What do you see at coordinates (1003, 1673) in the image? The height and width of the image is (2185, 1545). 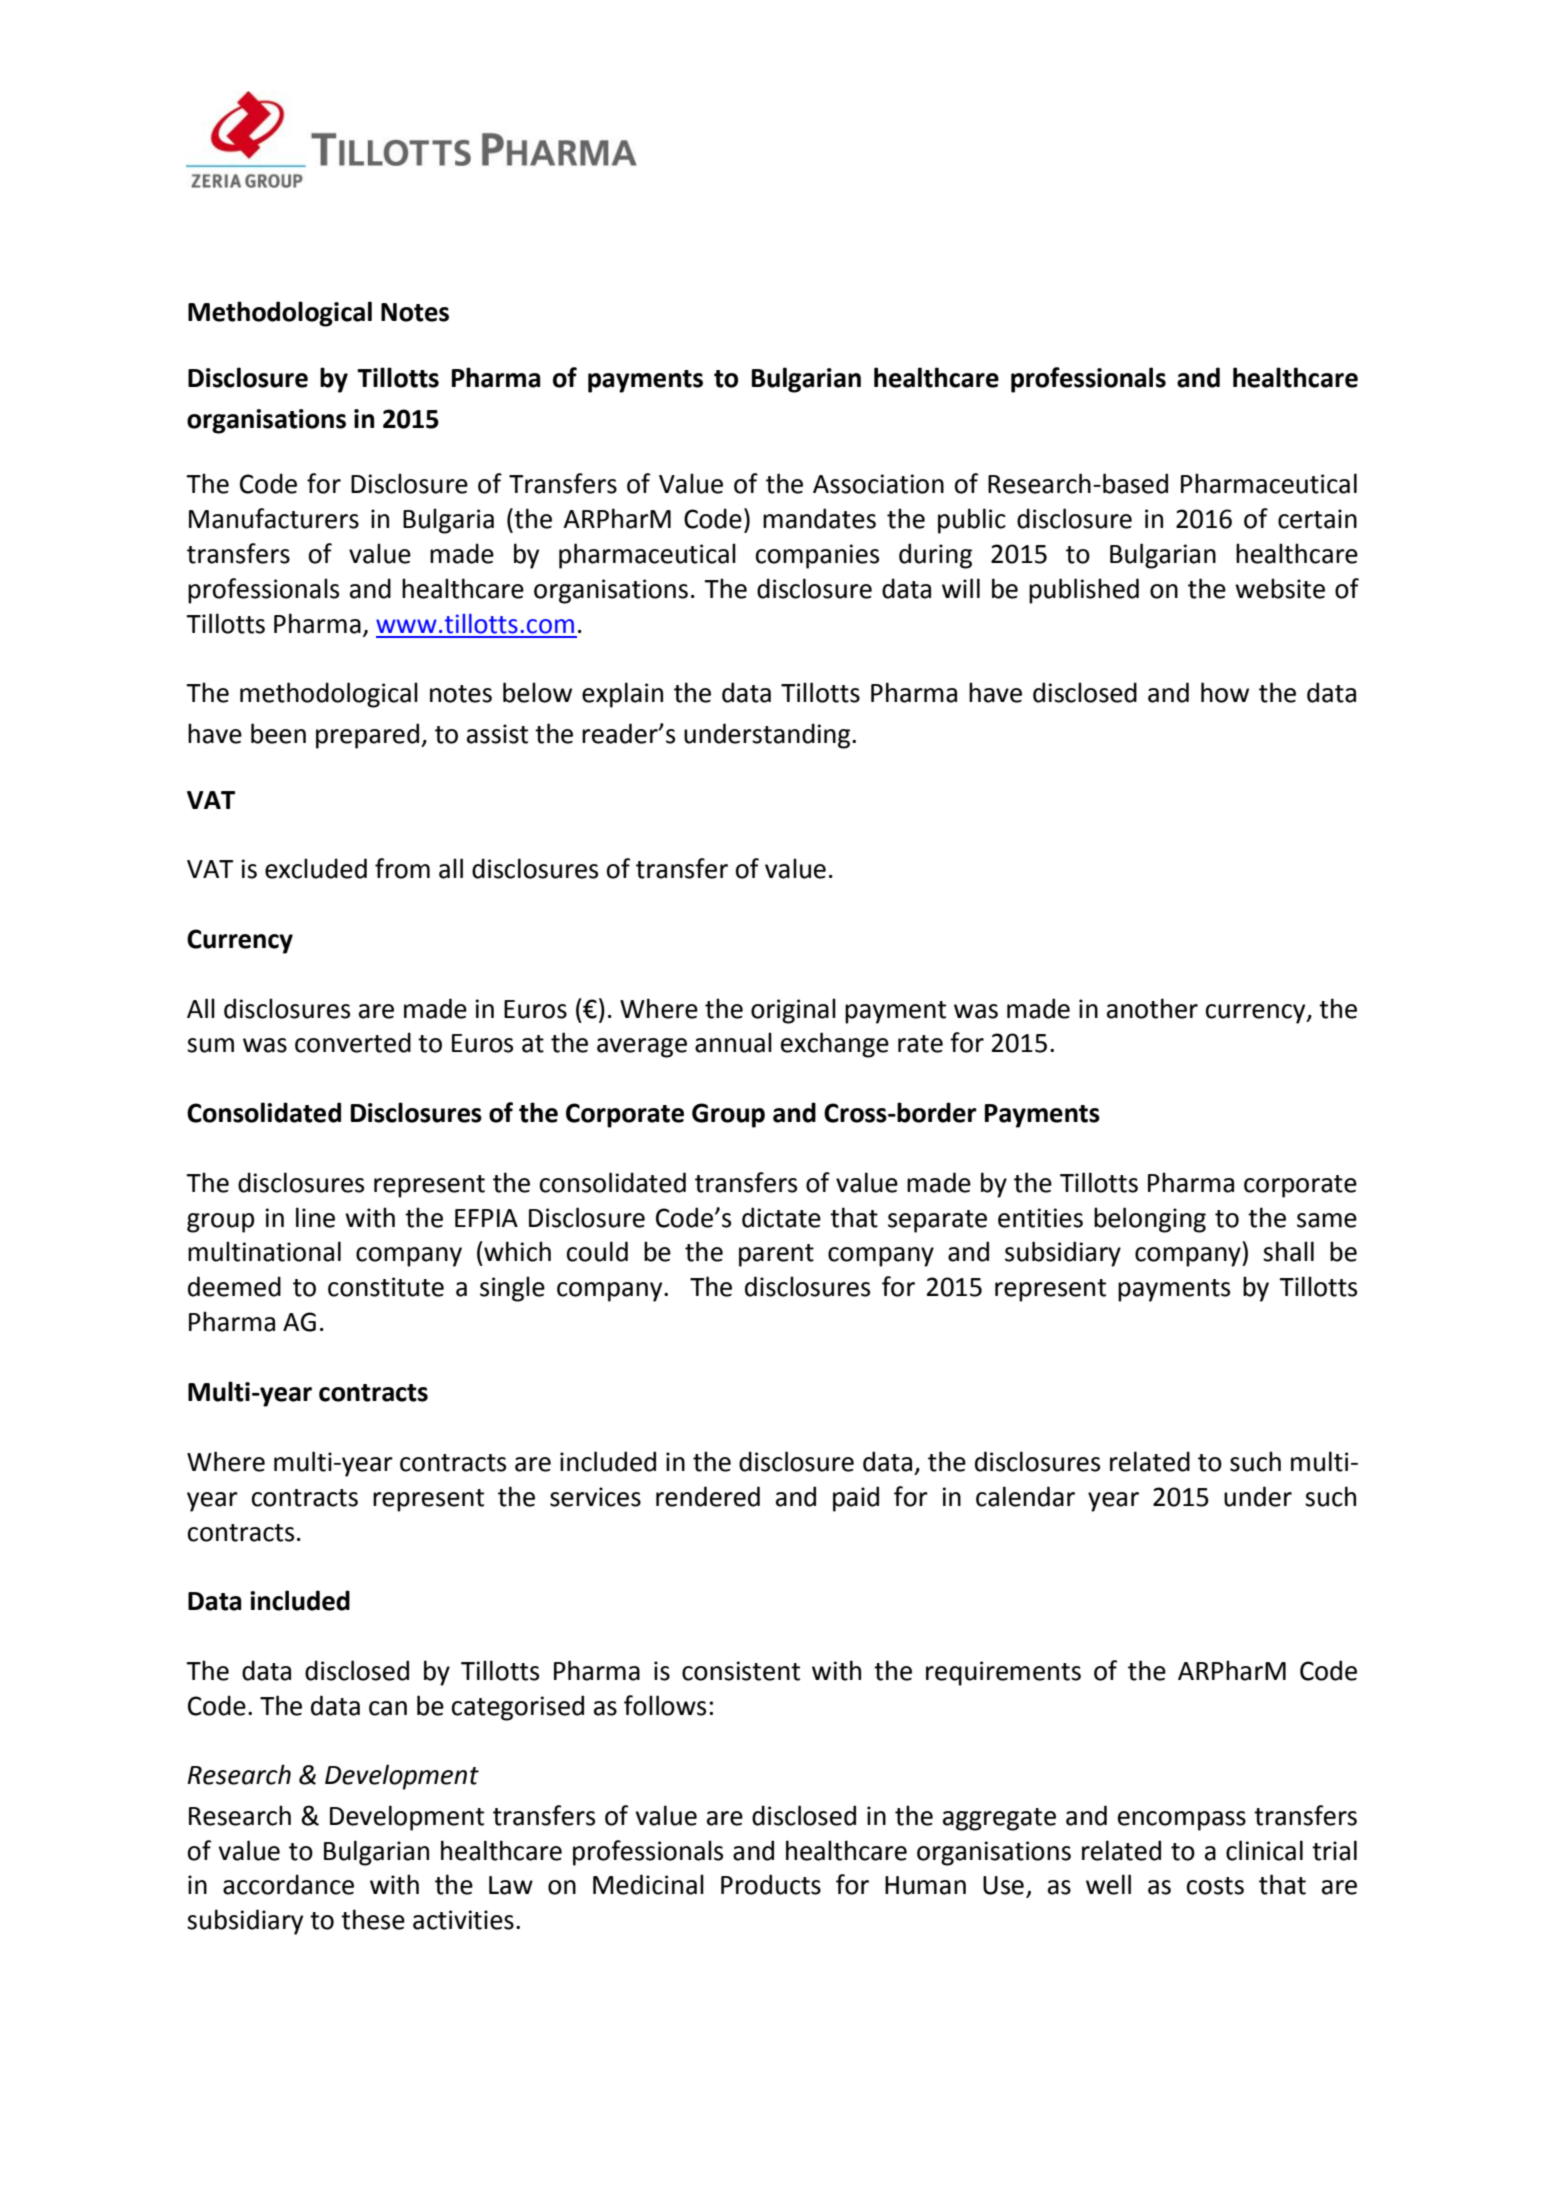 I see `requirements` at bounding box center [1003, 1673].
